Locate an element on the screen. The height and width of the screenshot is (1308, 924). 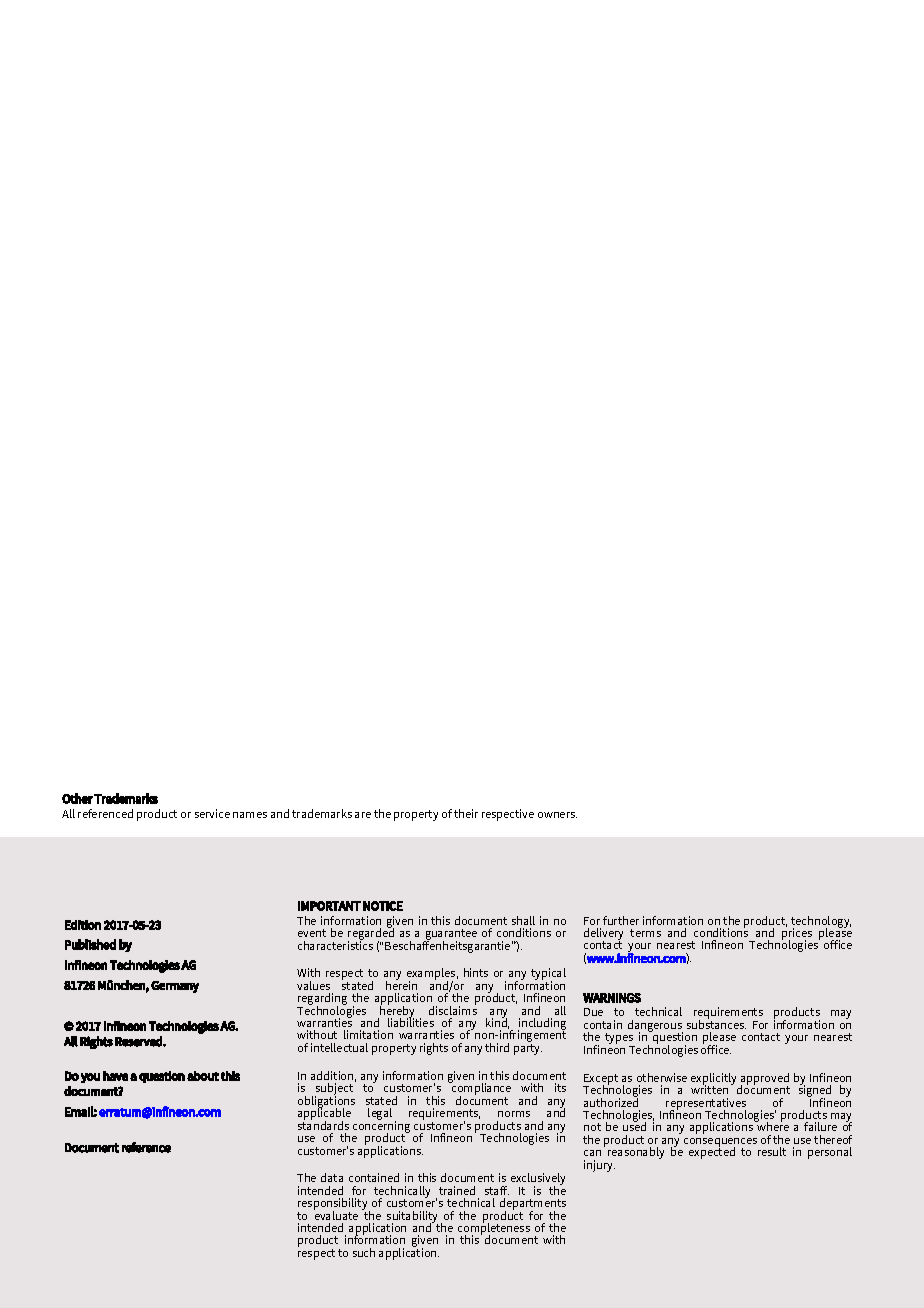
evaluate is located at coordinates (336, 1214).
